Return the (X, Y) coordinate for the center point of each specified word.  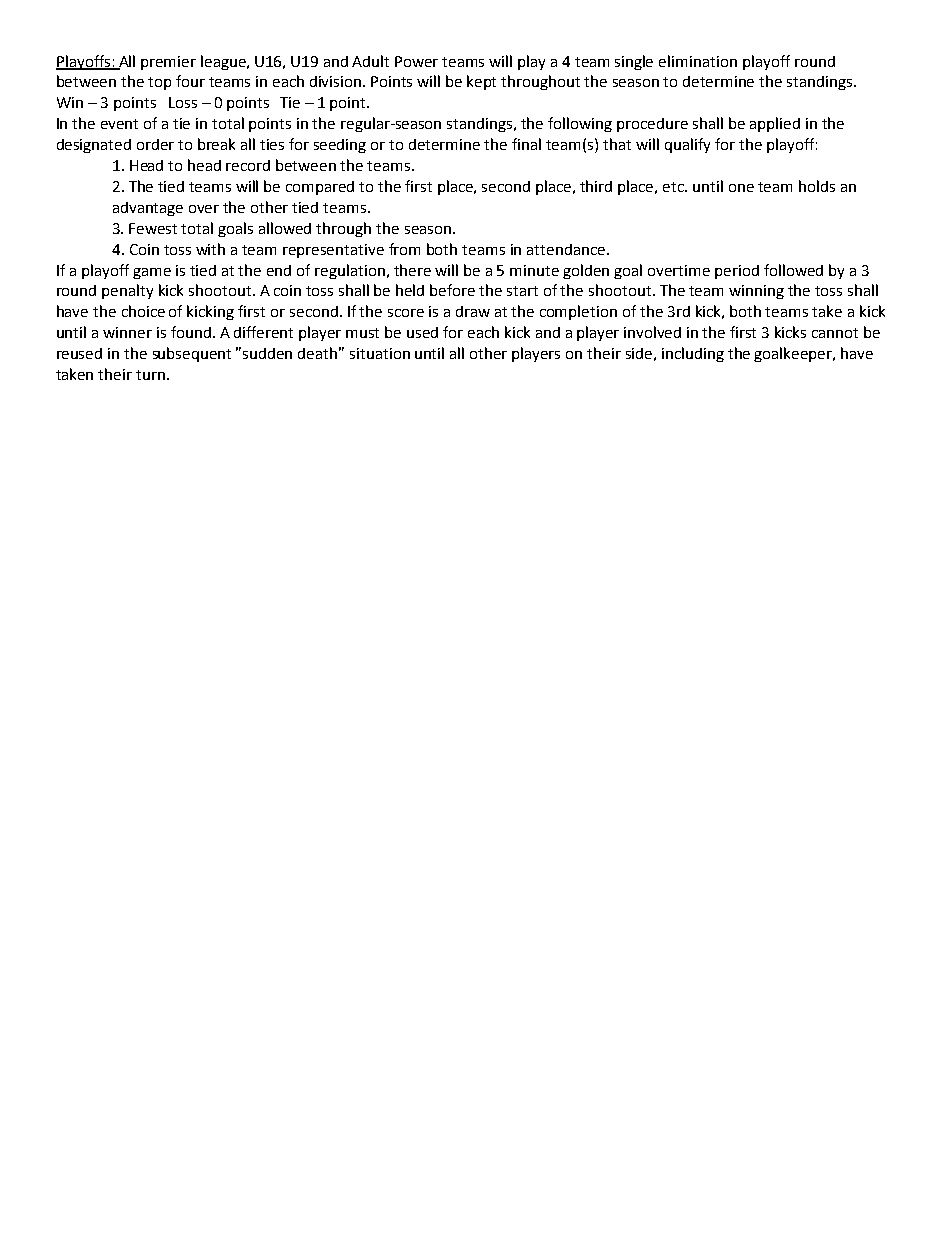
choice (143, 311)
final (526, 144)
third (596, 186)
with (210, 249)
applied (775, 124)
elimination (698, 61)
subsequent (192, 354)
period (737, 272)
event (119, 124)
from (404, 249)
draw (473, 311)
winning (756, 292)
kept (481, 82)
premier (168, 63)
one (741, 188)
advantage (148, 209)
